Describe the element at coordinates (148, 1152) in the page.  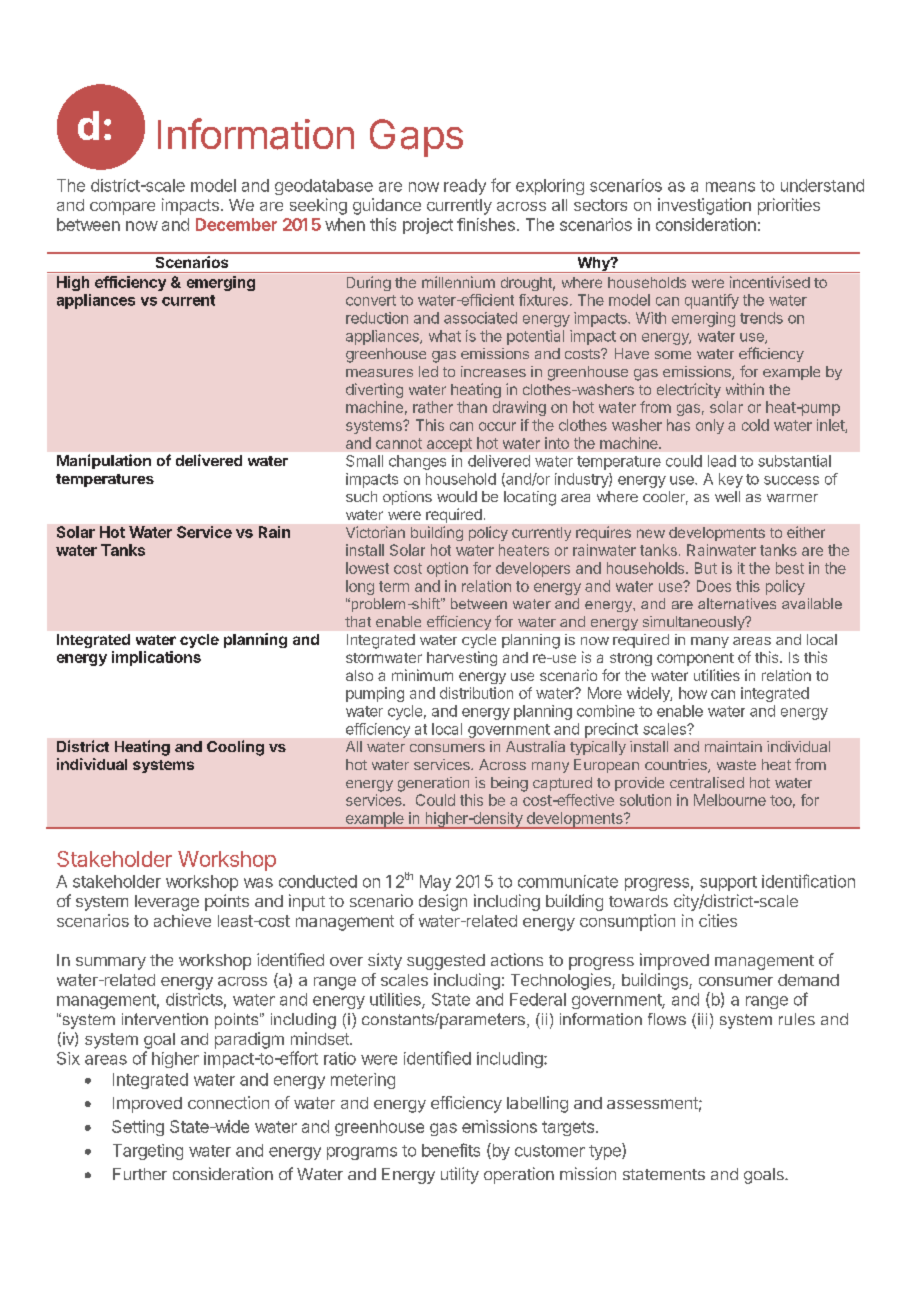
I see `Targeting` at that location.
